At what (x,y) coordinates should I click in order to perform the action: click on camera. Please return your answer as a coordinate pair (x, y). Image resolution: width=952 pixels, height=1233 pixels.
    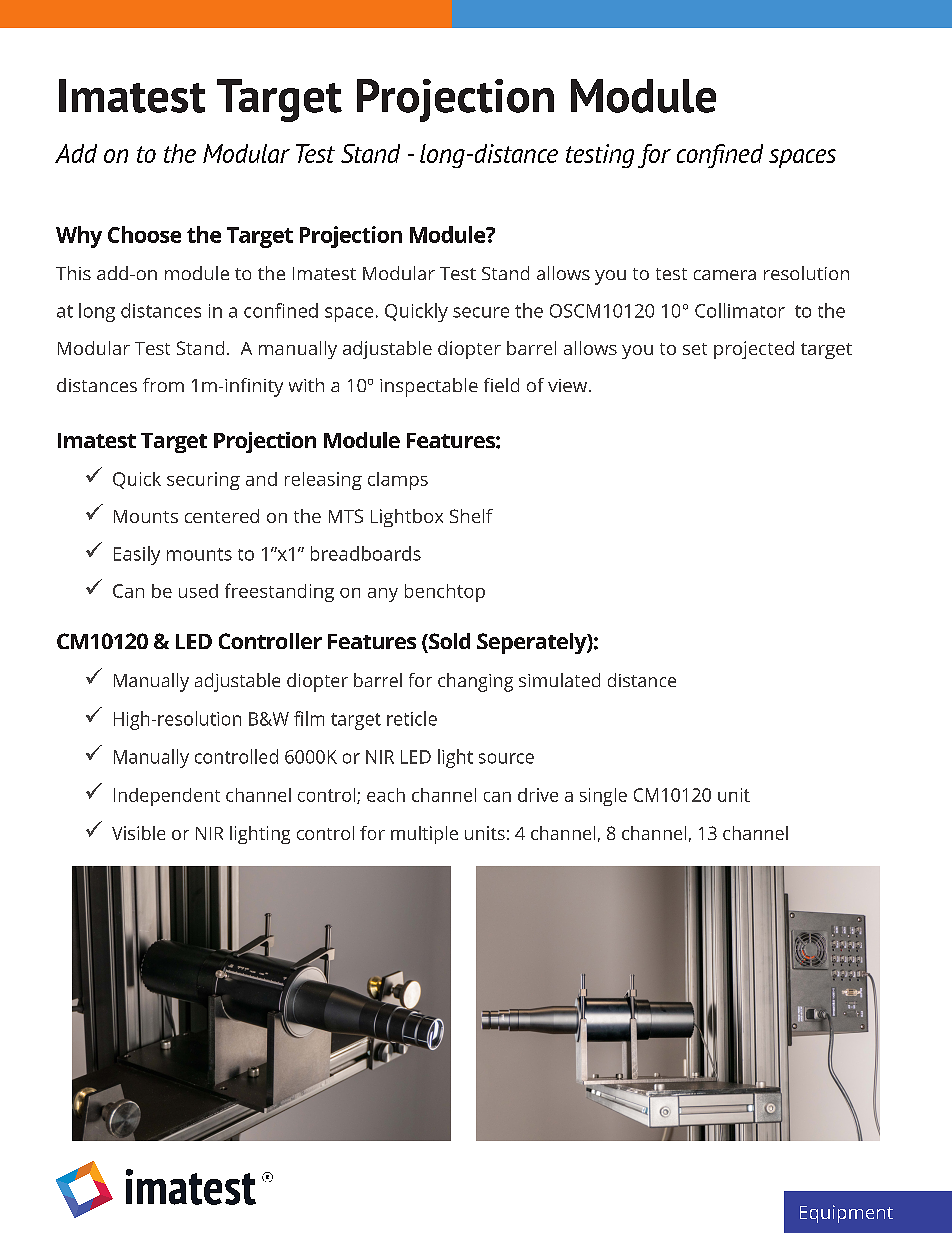
    Looking at the image, I should click on (725, 275).
